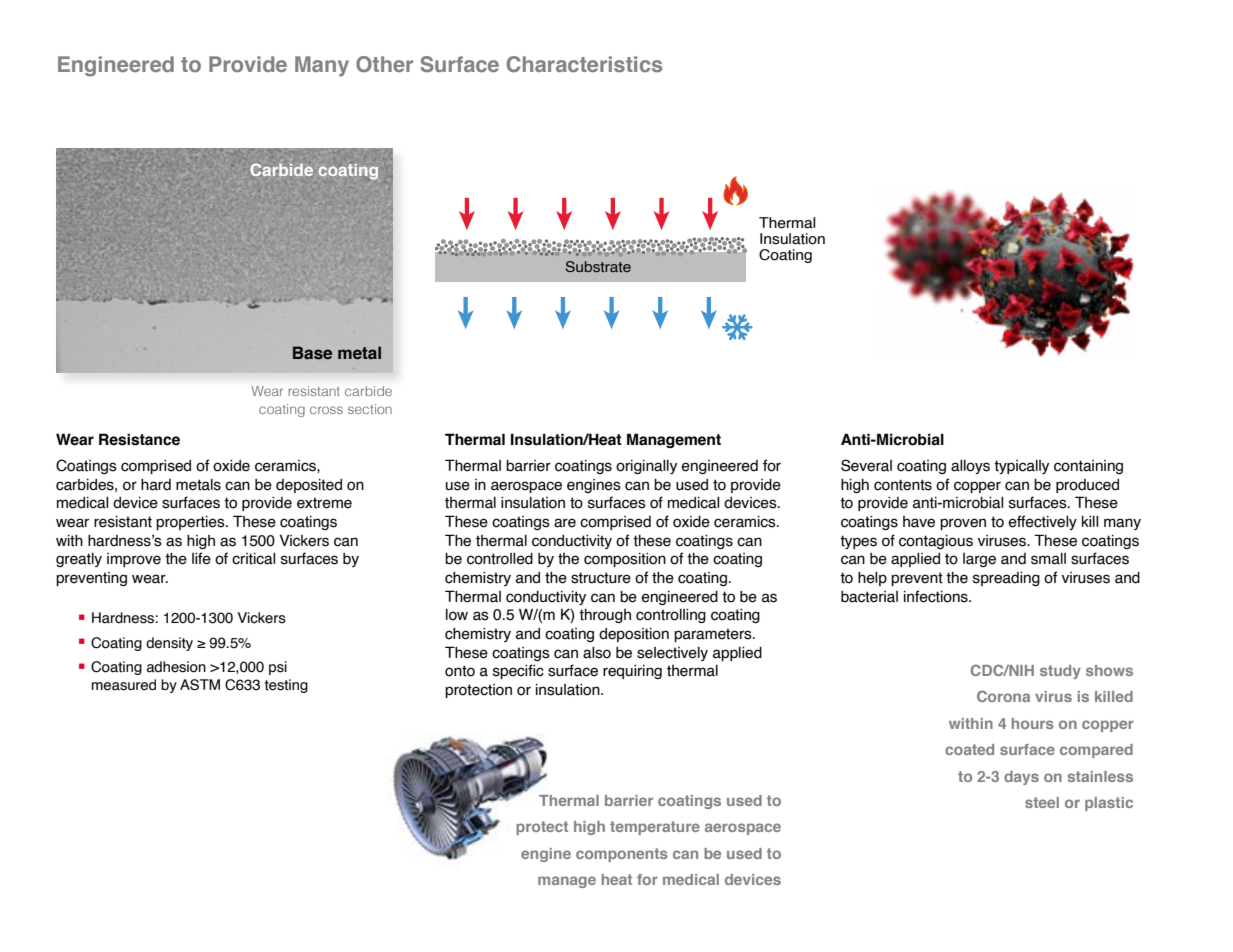 This screenshot has height=952, width=1233. What do you see at coordinates (1060, 672) in the screenshot?
I see `study` at bounding box center [1060, 672].
